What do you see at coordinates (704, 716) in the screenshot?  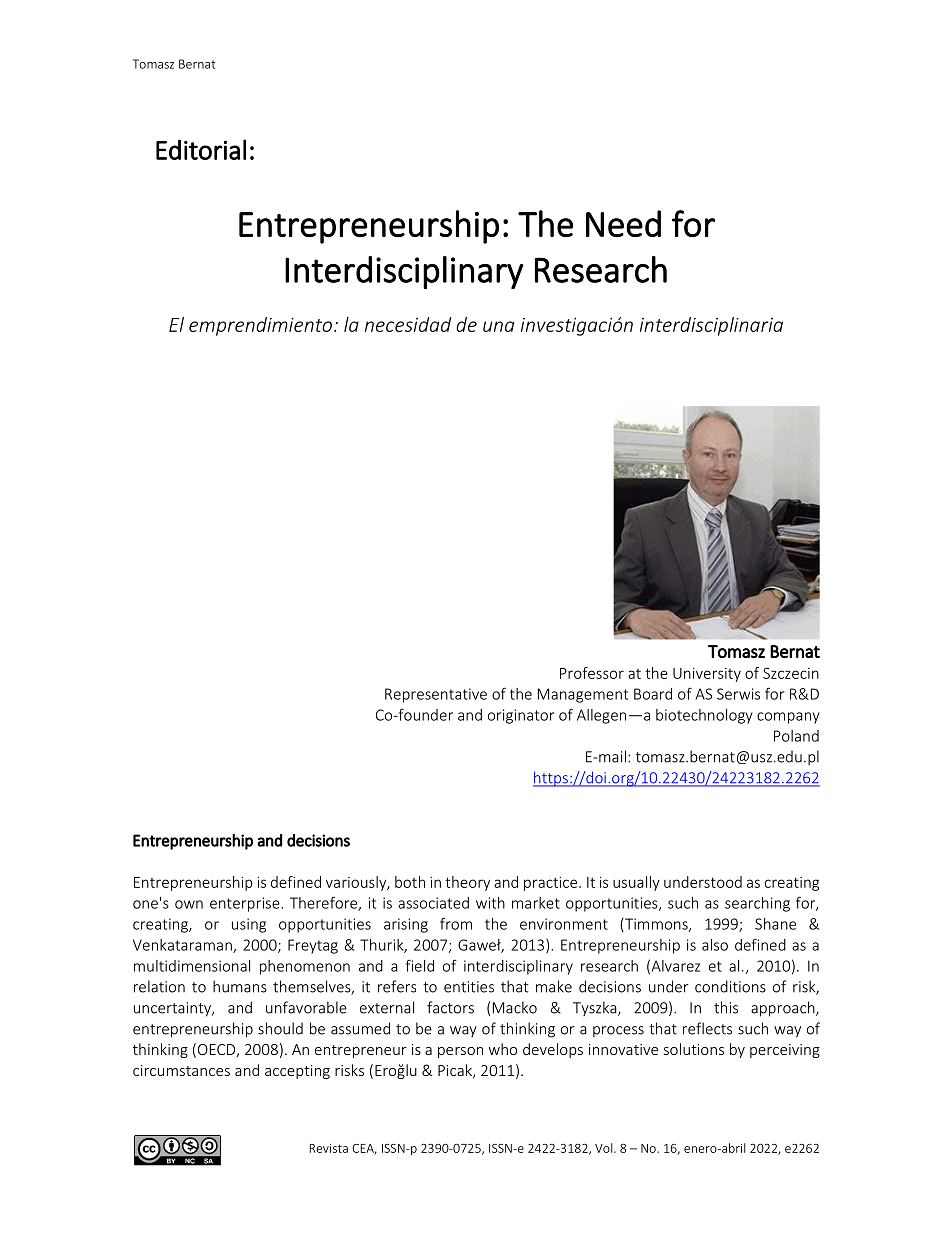 I see `biotechnology` at bounding box center [704, 716].
